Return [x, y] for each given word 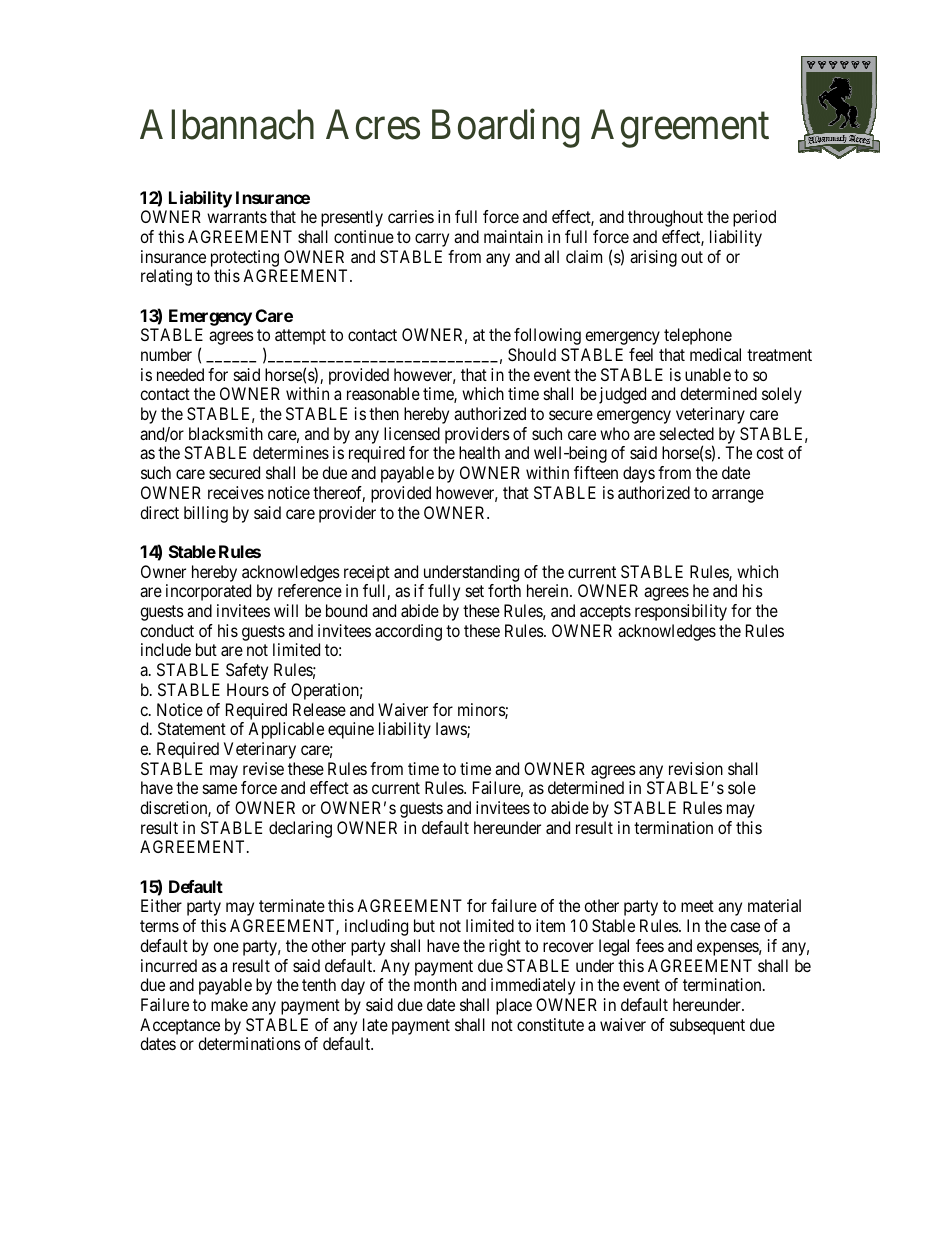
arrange [738, 496]
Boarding [506, 129]
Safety [247, 671]
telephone [698, 336]
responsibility [681, 612]
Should [532, 354]
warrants [237, 217]
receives [236, 492]
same [220, 789]
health [479, 452]
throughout [665, 218]
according [408, 632]
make [229, 1004]
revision [696, 768]
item [550, 925]
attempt [300, 337]
